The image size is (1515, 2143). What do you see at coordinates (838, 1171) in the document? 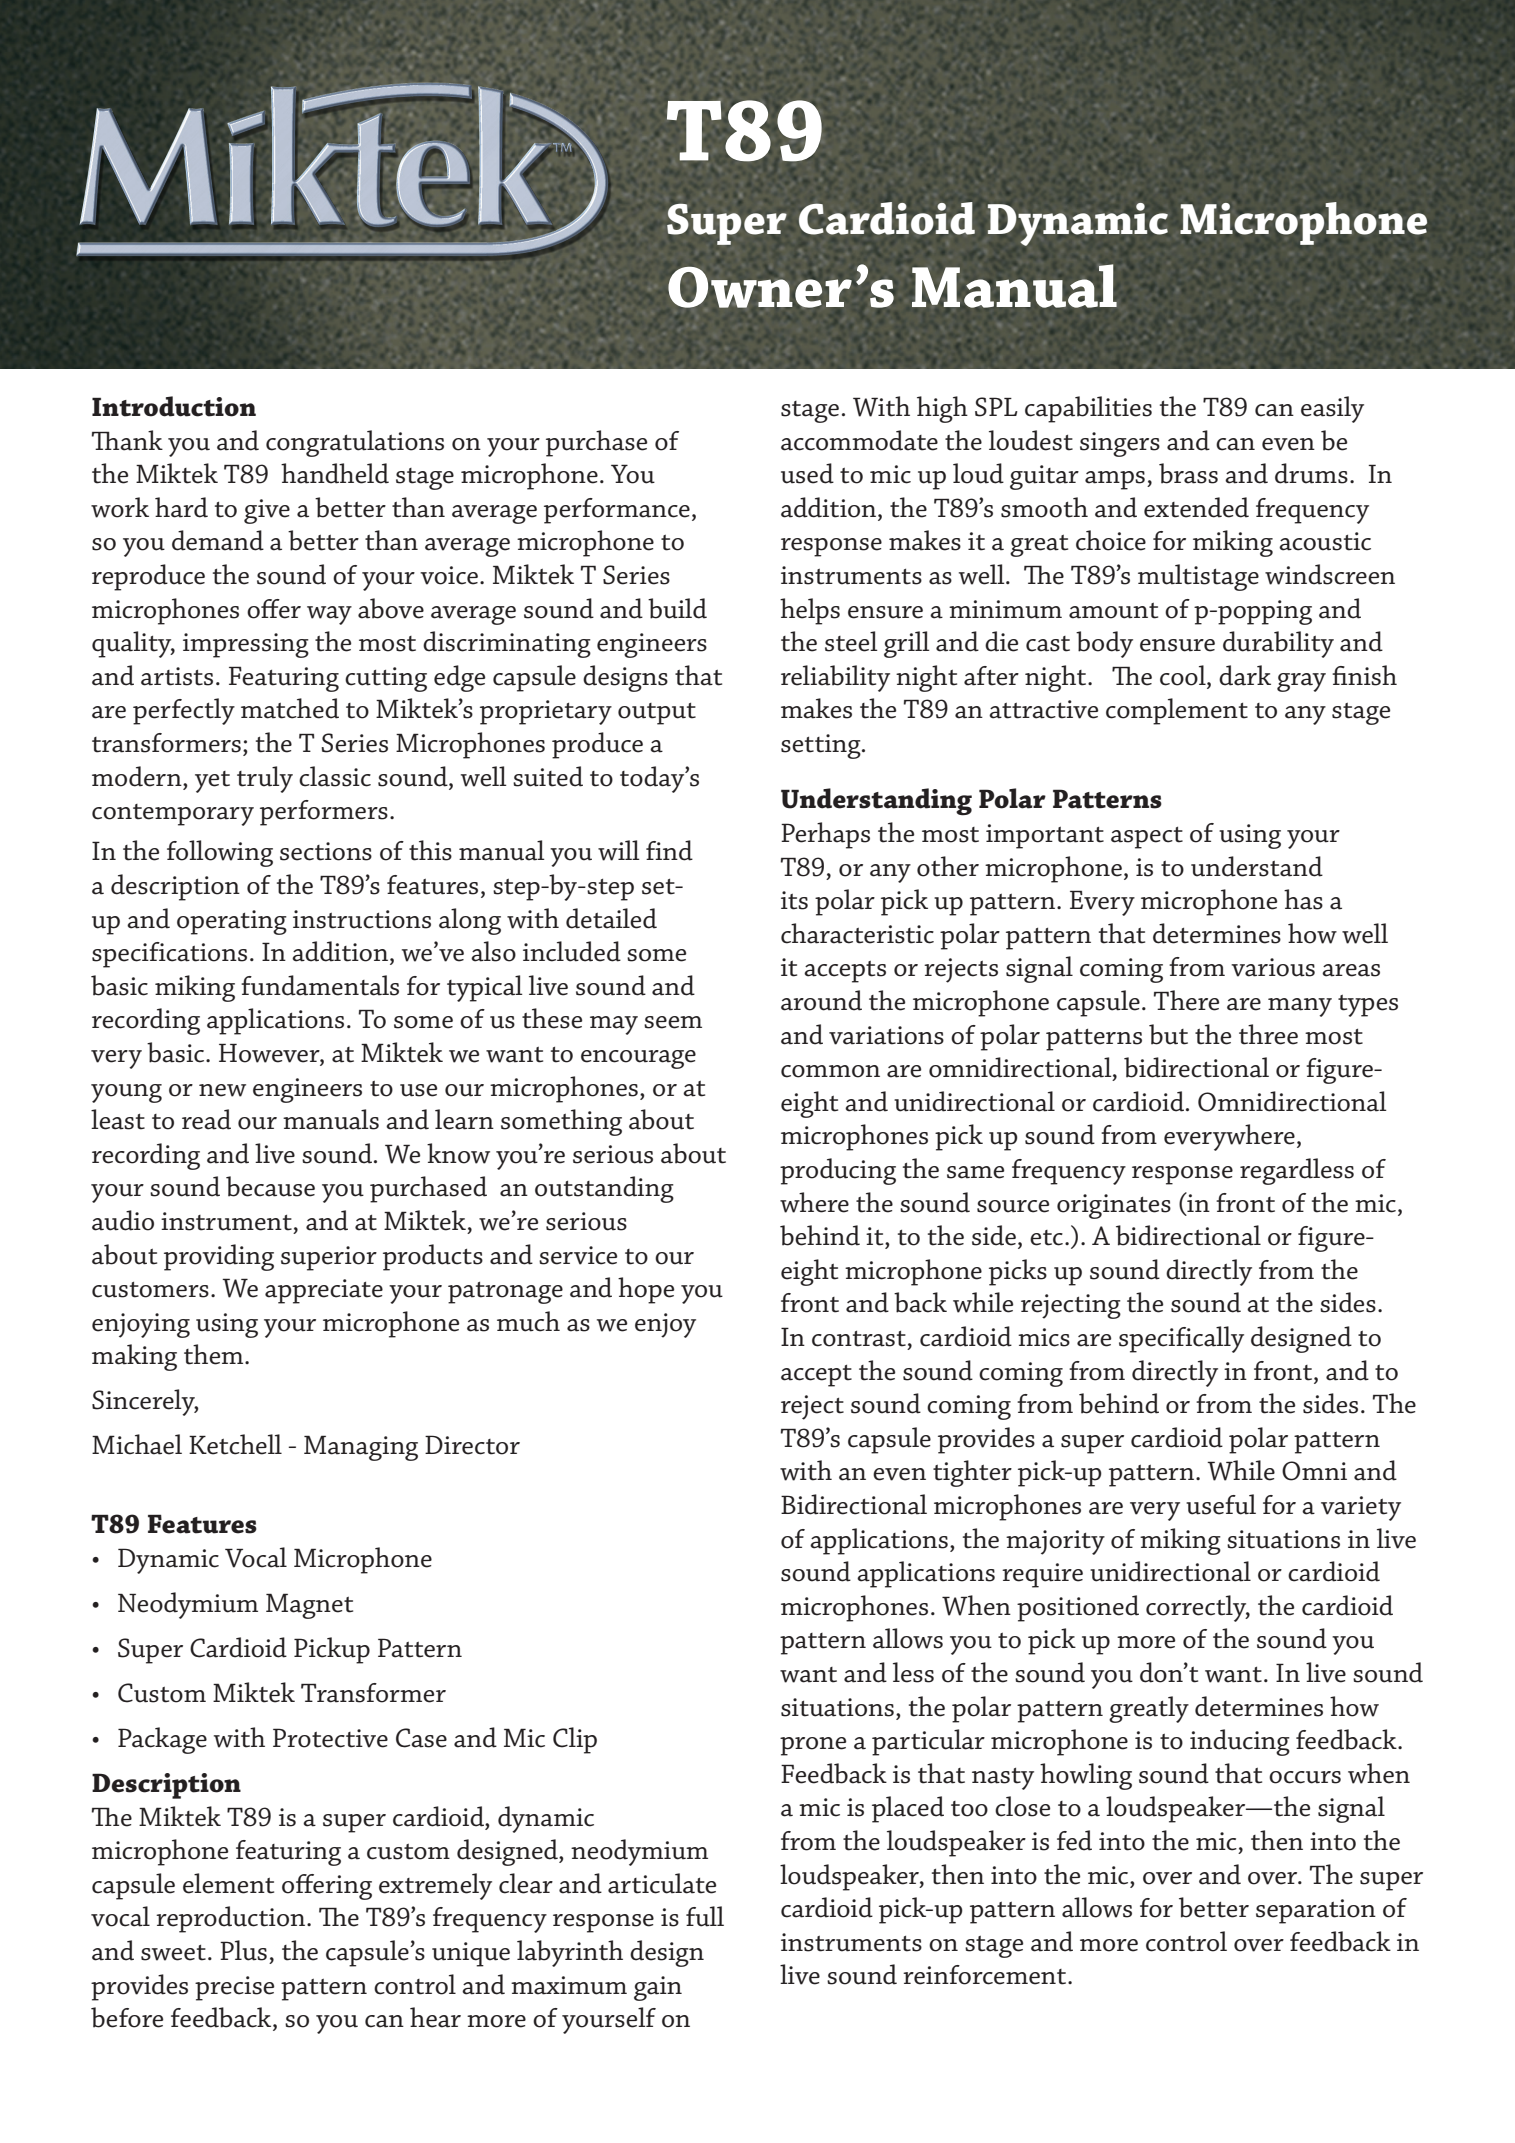
I see `producing` at bounding box center [838, 1171].
